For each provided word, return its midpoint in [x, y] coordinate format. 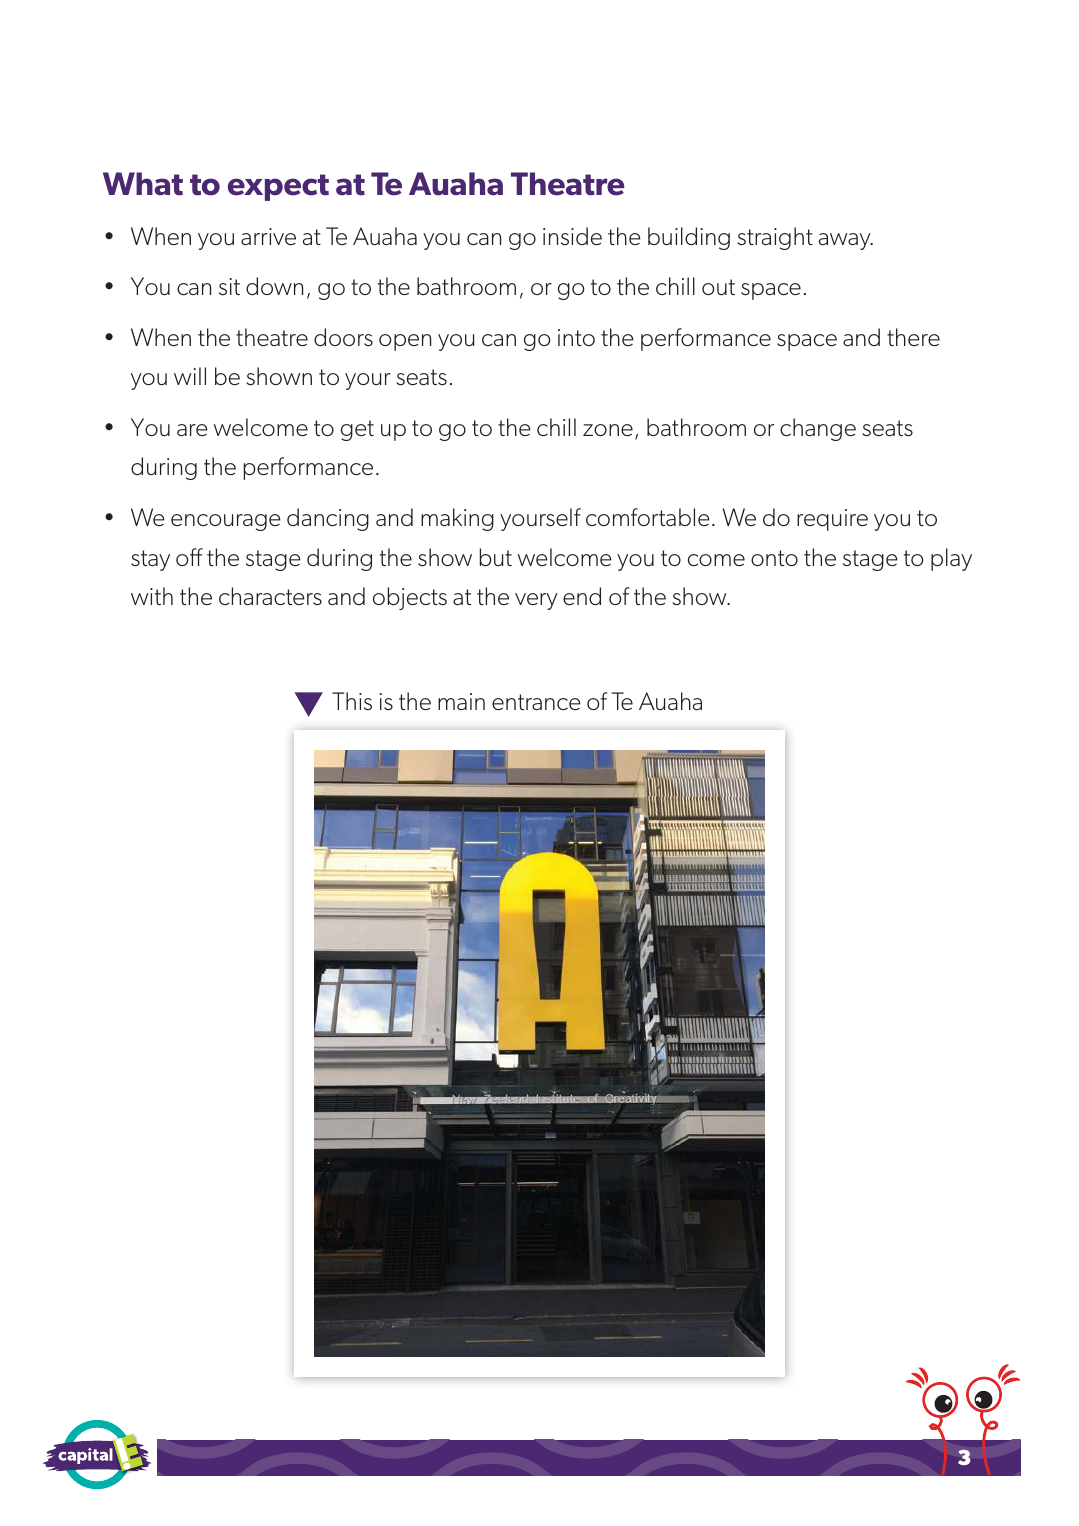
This [352, 701]
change [818, 429]
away [846, 241]
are [192, 430]
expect [278, 187]
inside [572, 236]
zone [608, 430]
